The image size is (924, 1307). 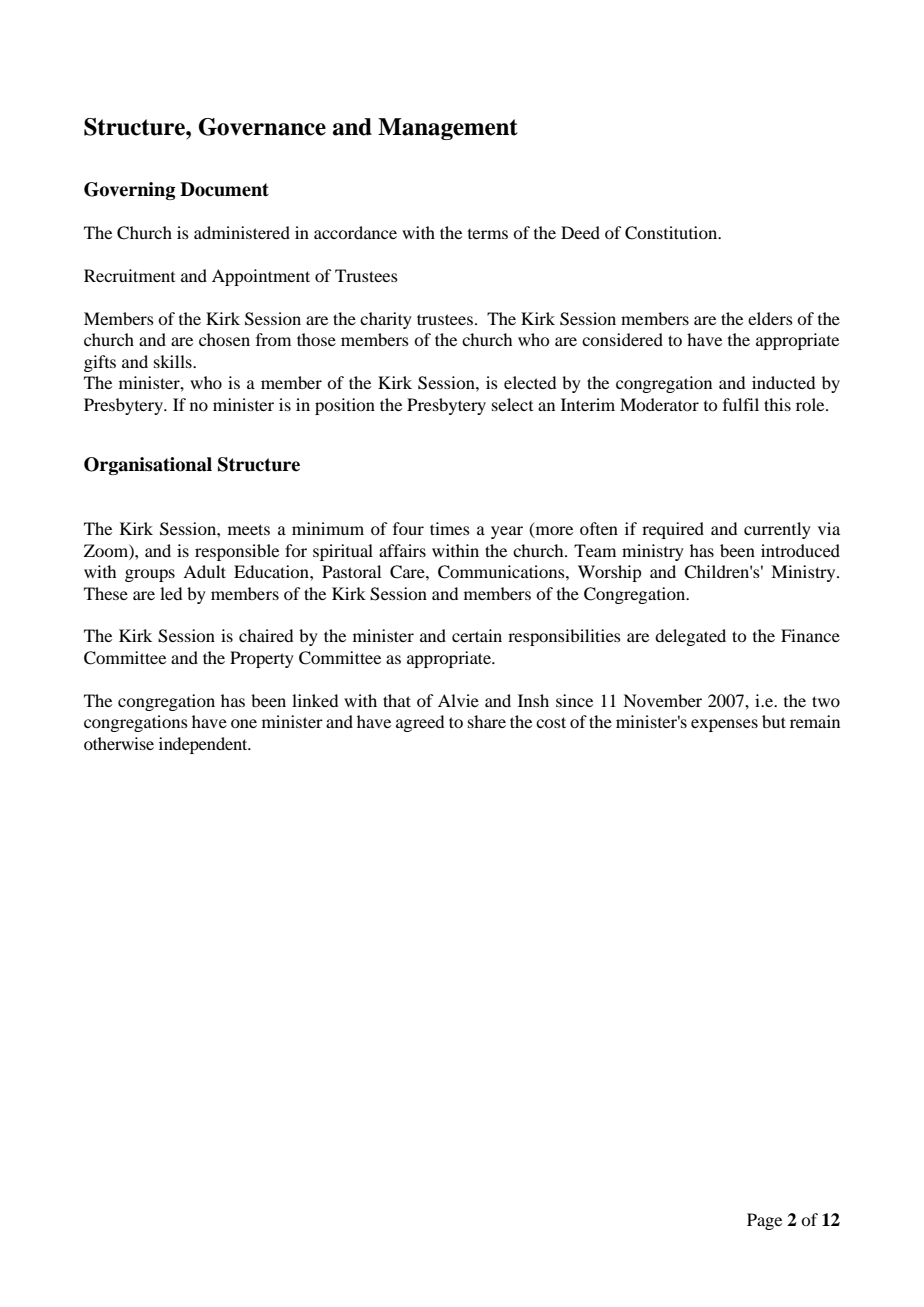 What do you see at coordinates (672, 233) in the screenshot?
I see `Constitution` at bounding box center [672, 233].
